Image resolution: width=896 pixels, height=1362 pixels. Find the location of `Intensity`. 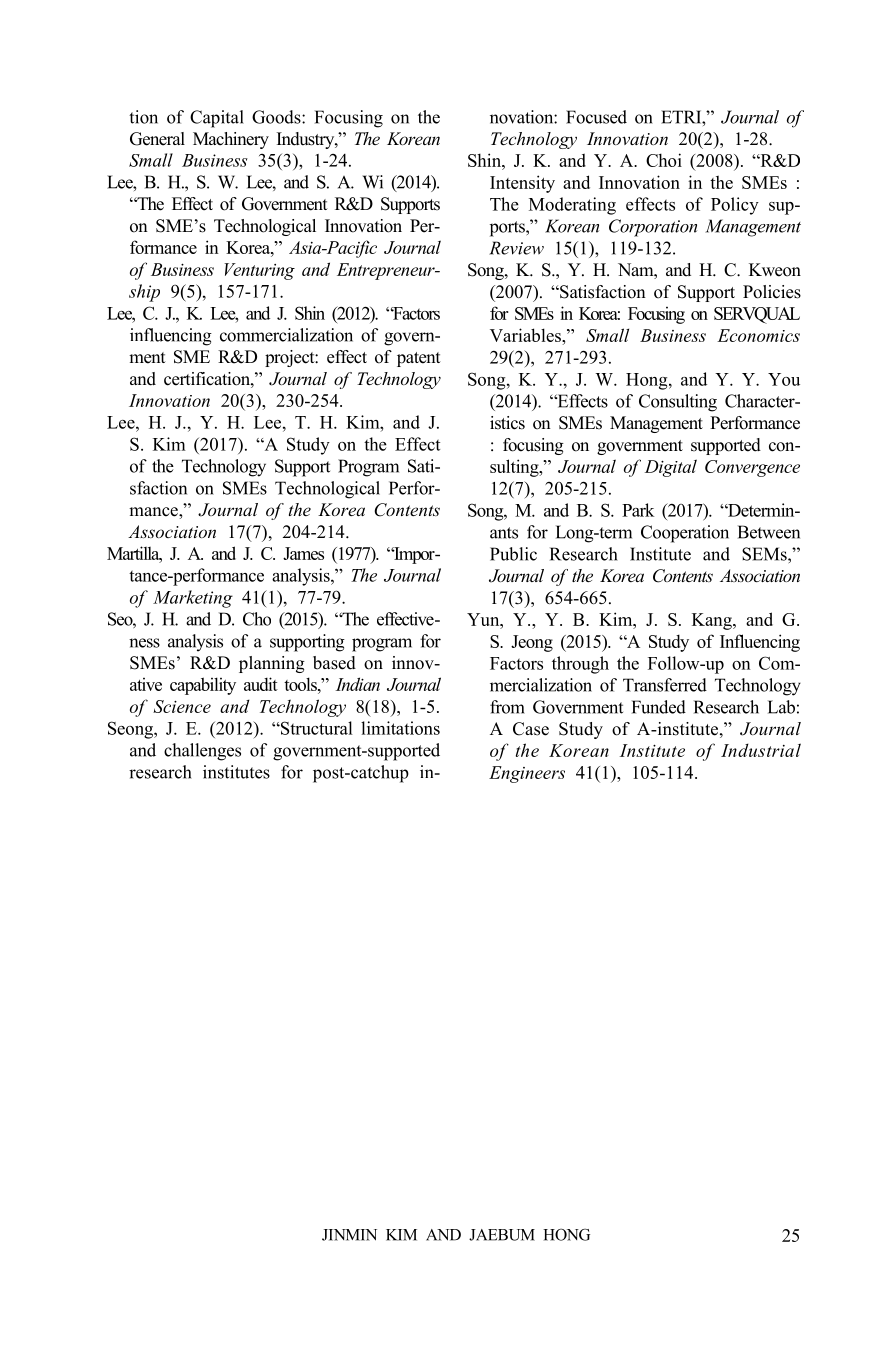

Intensity is located at coordinates (522, 184).
